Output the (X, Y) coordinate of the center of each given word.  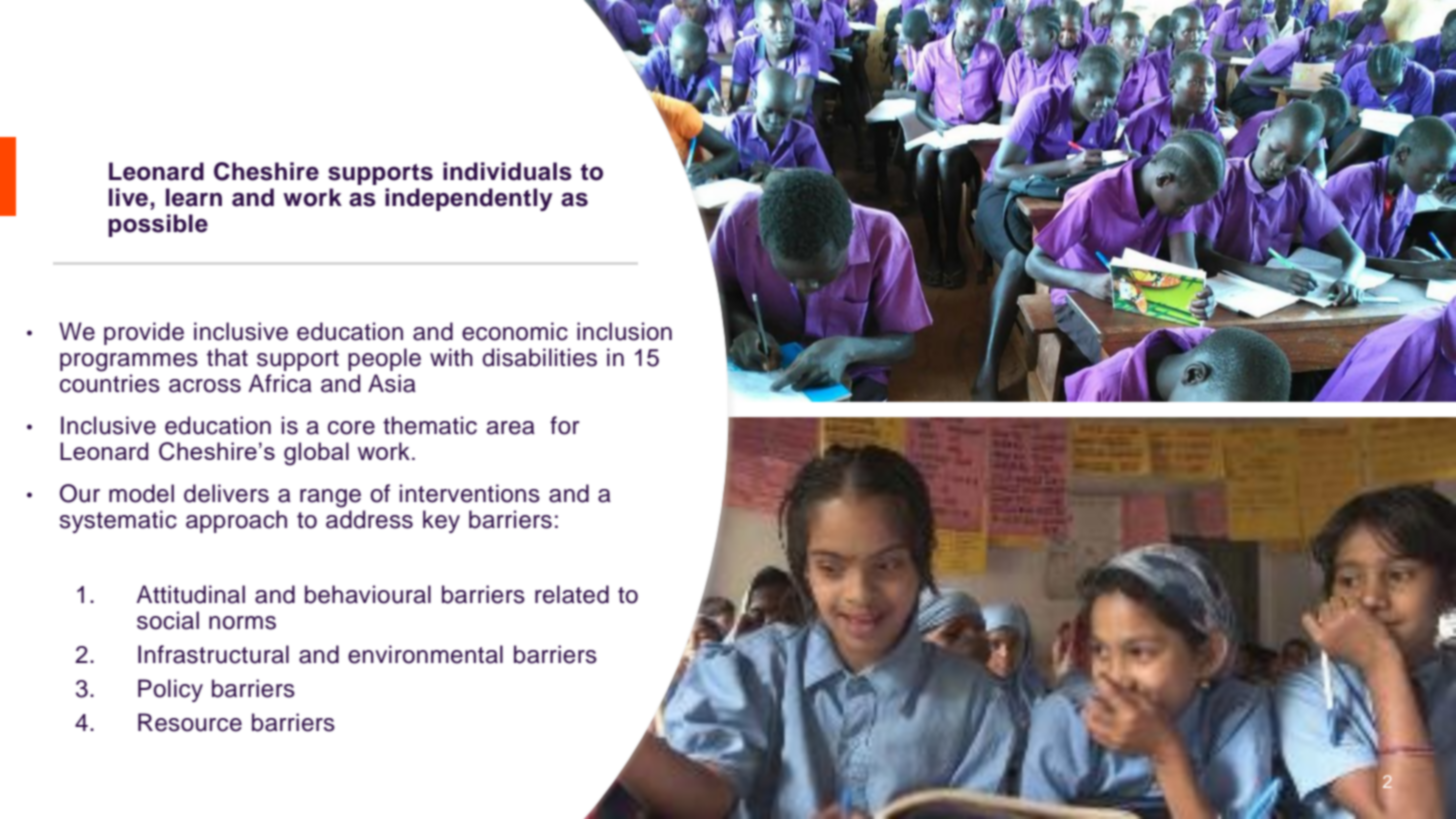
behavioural (368, 594)
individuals (507, 171)
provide (144, 333)
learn (194, 197)
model (141, 493)
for (565, 425)
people (384, 359)
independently (469, 199)
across (205, 386)
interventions (470, 493)
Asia (392, 383)
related (572, 594)
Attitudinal (190, 594)
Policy (170, 690)
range (330, 498)
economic (515, 331)
